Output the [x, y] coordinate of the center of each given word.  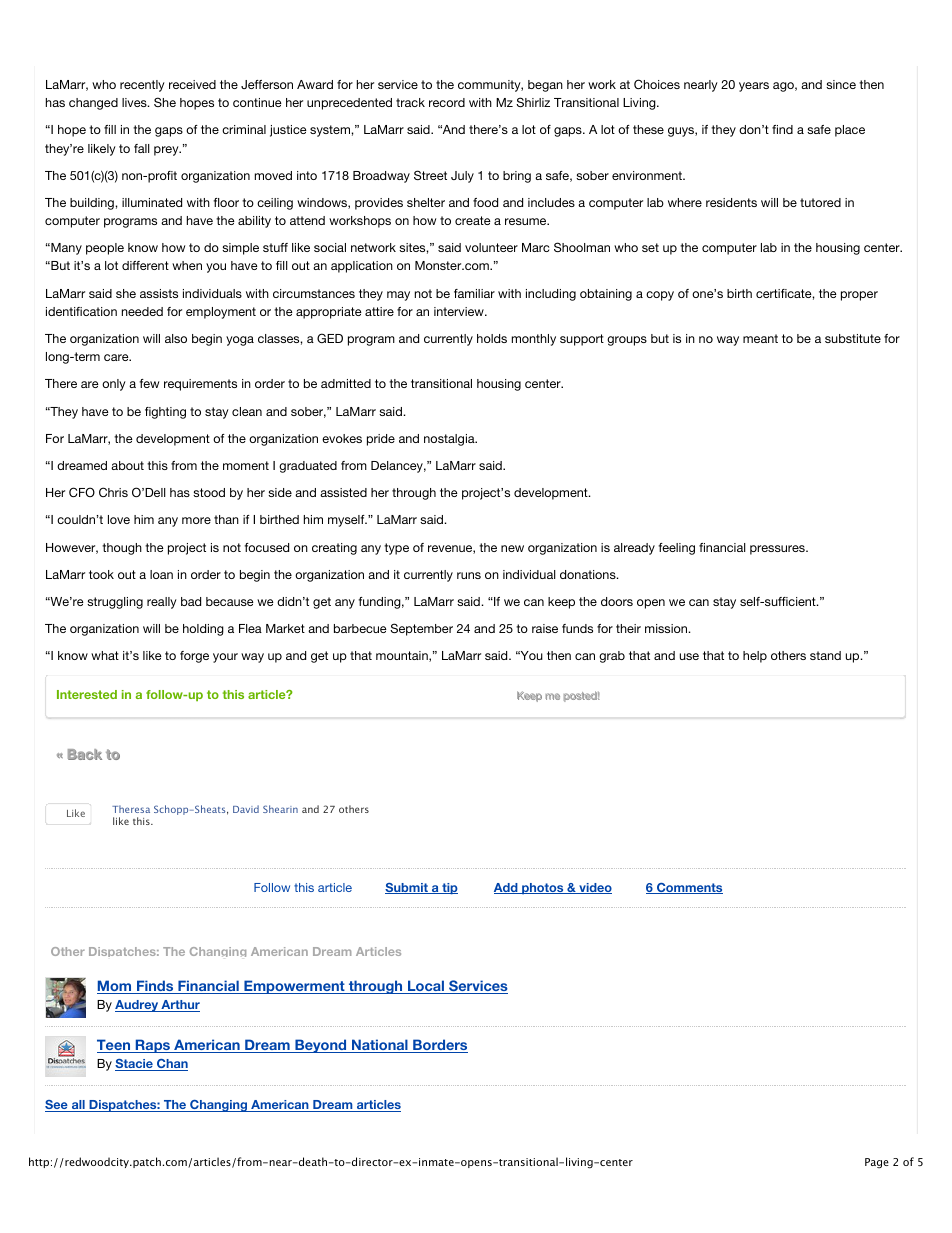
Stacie [135, 1065]
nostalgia [450, 440]
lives [135, 102]
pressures [778, 550]
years [754, 87]
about [127, 465]
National [380, 1046]
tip [449, 889]
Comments [689, 888]
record [447, 102]
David [246, 809]
